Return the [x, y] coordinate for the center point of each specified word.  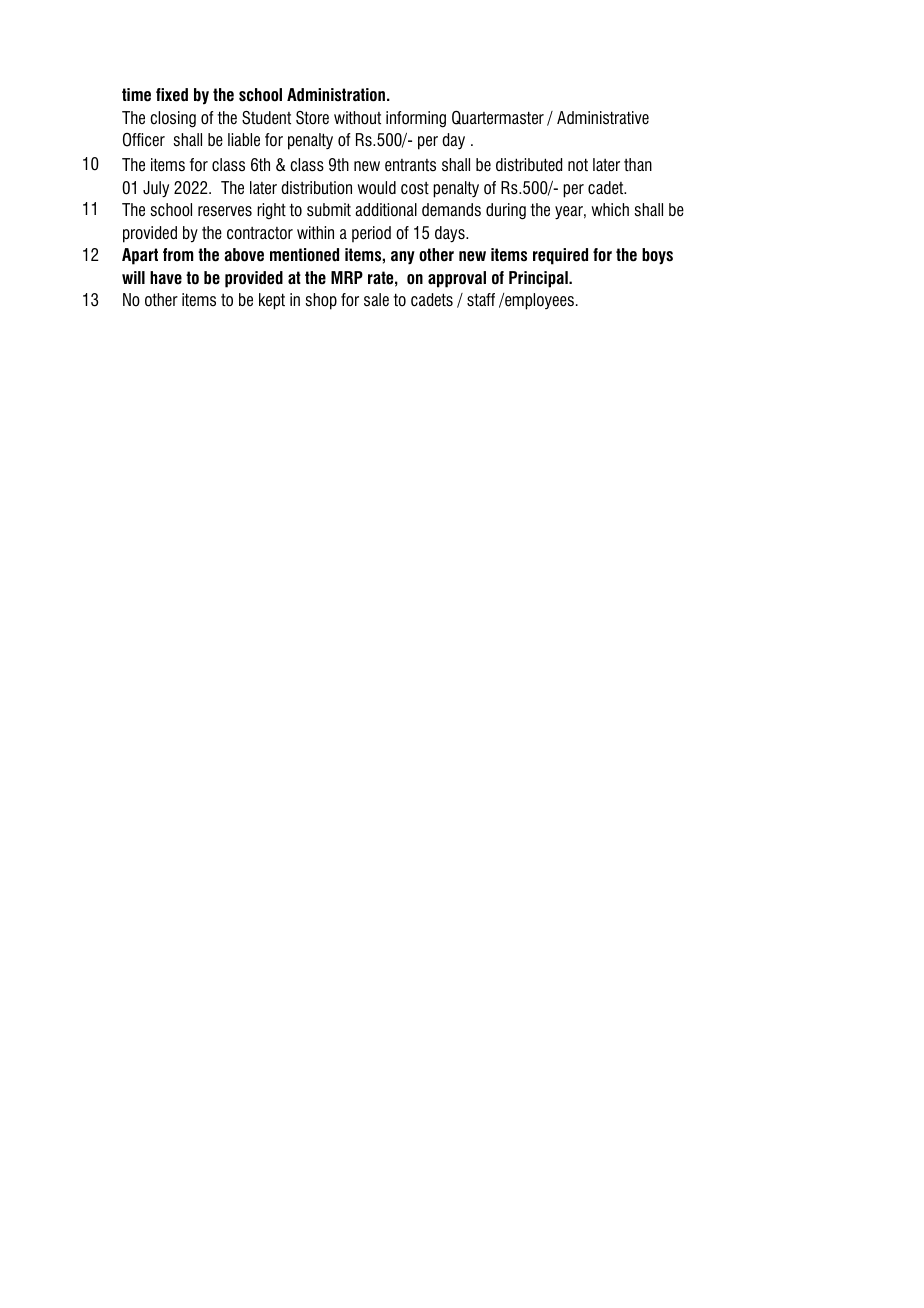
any [403, 258]
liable [244, 139]
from [178, 255]
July [156, 189]
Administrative [603, 118]
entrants [410, 165]
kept [272, 301]
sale [376, 300]
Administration [336, 95]
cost [415, 188]
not [578, 165]
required [560, 256]
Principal [539, 279]
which [610, 210]
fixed [172, 95]
